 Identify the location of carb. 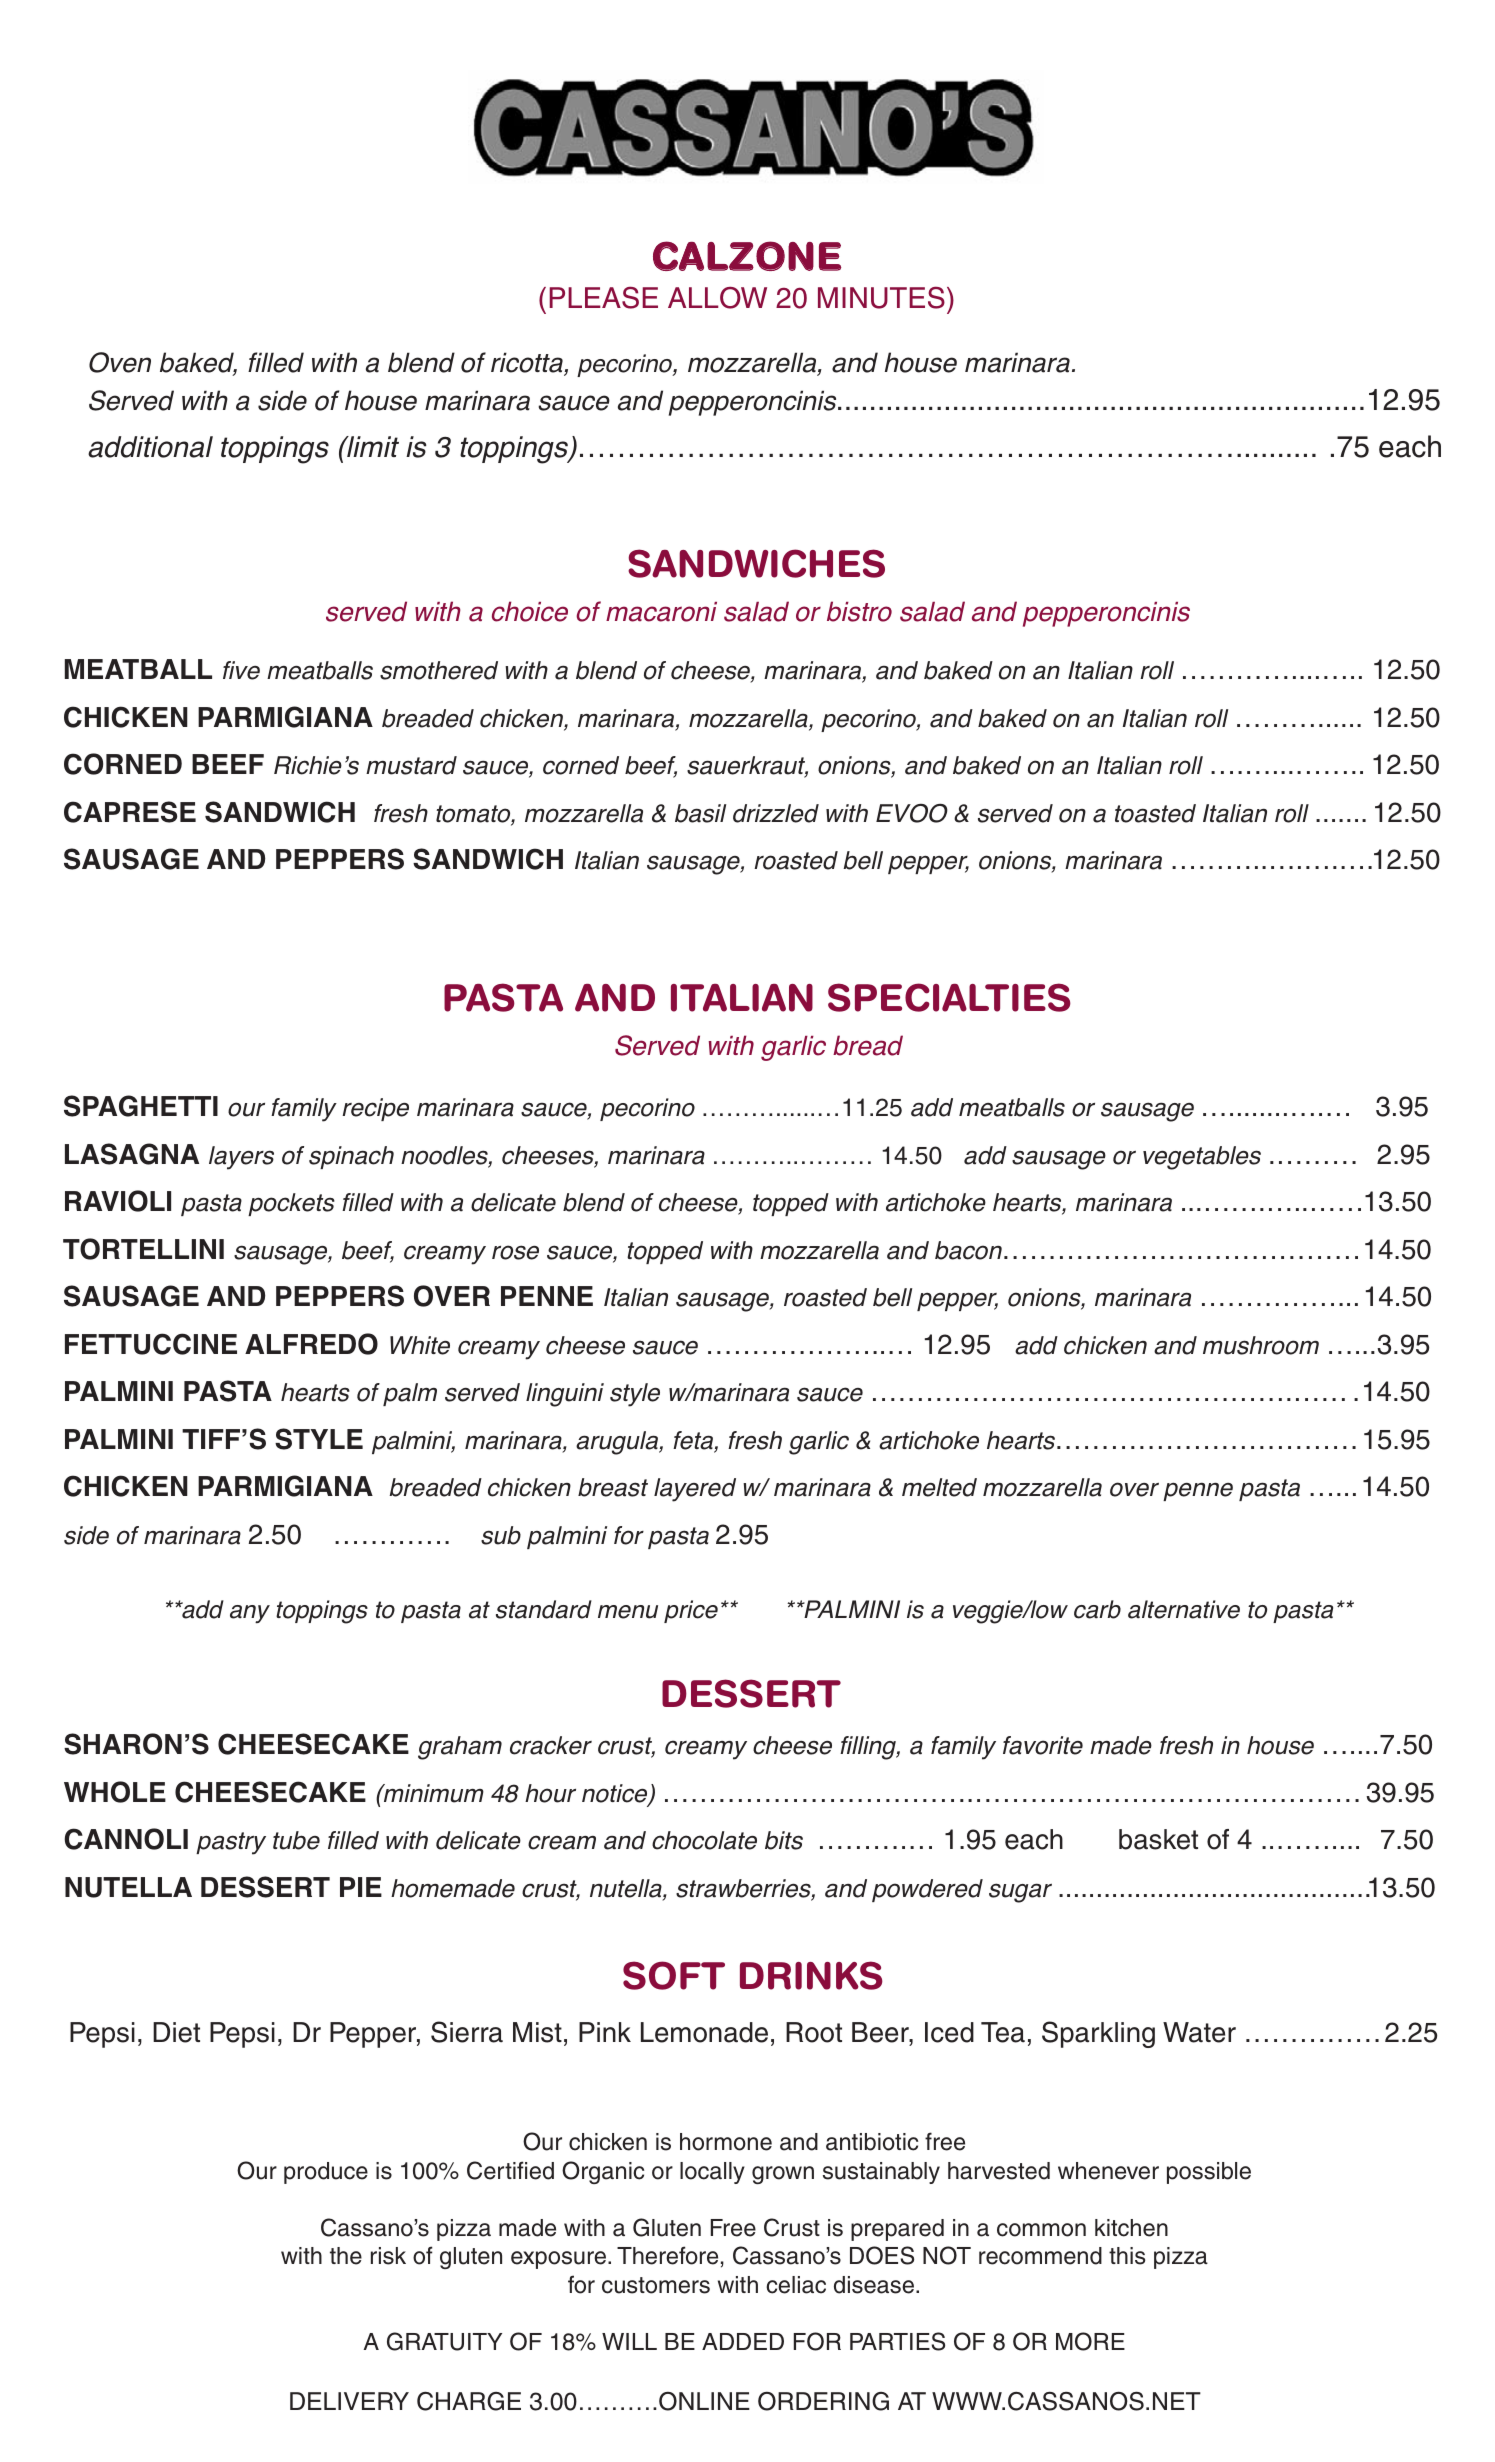
(1097, 1609).
